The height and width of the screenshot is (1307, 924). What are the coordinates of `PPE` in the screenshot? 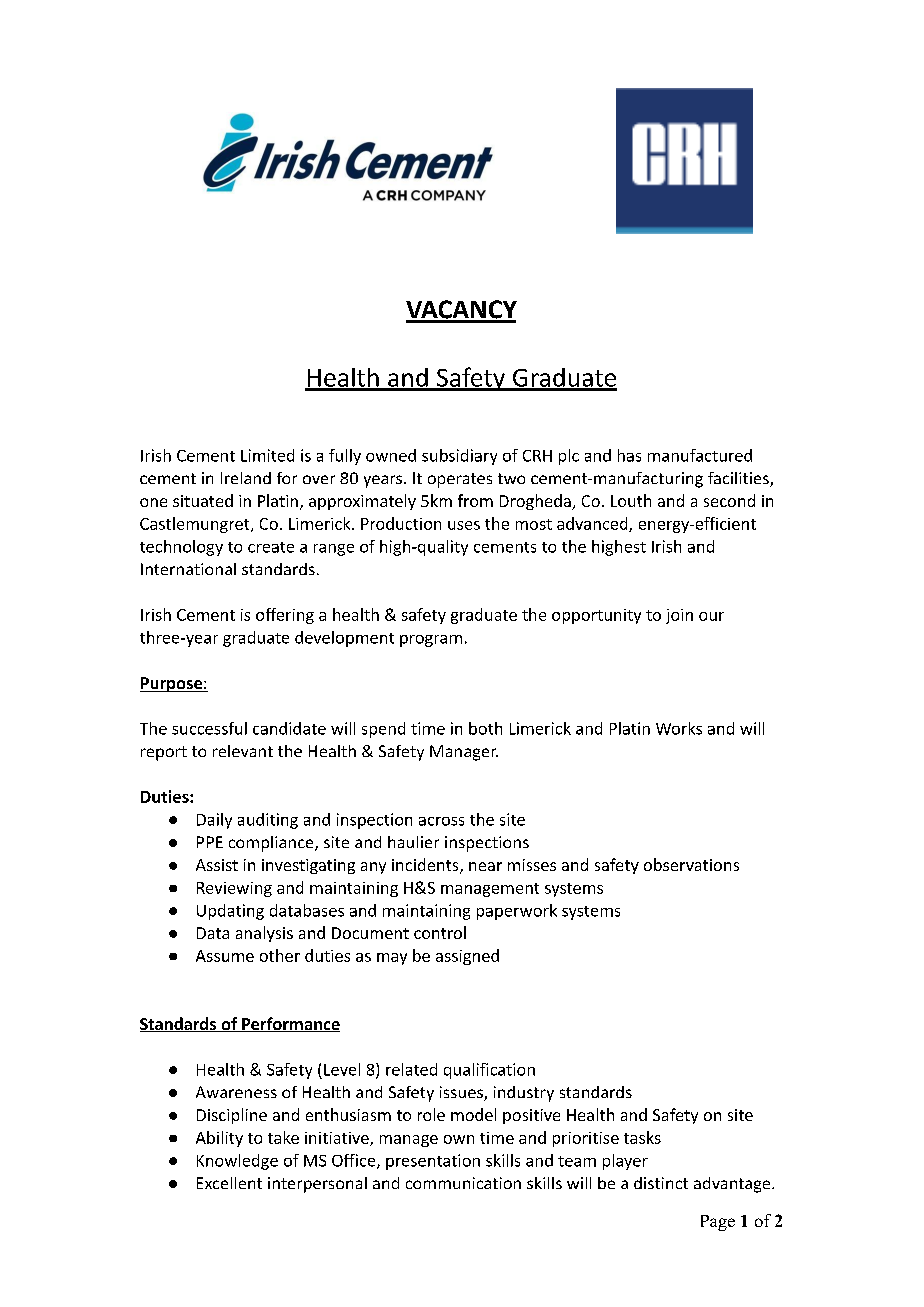 It's located at (210, 842).
